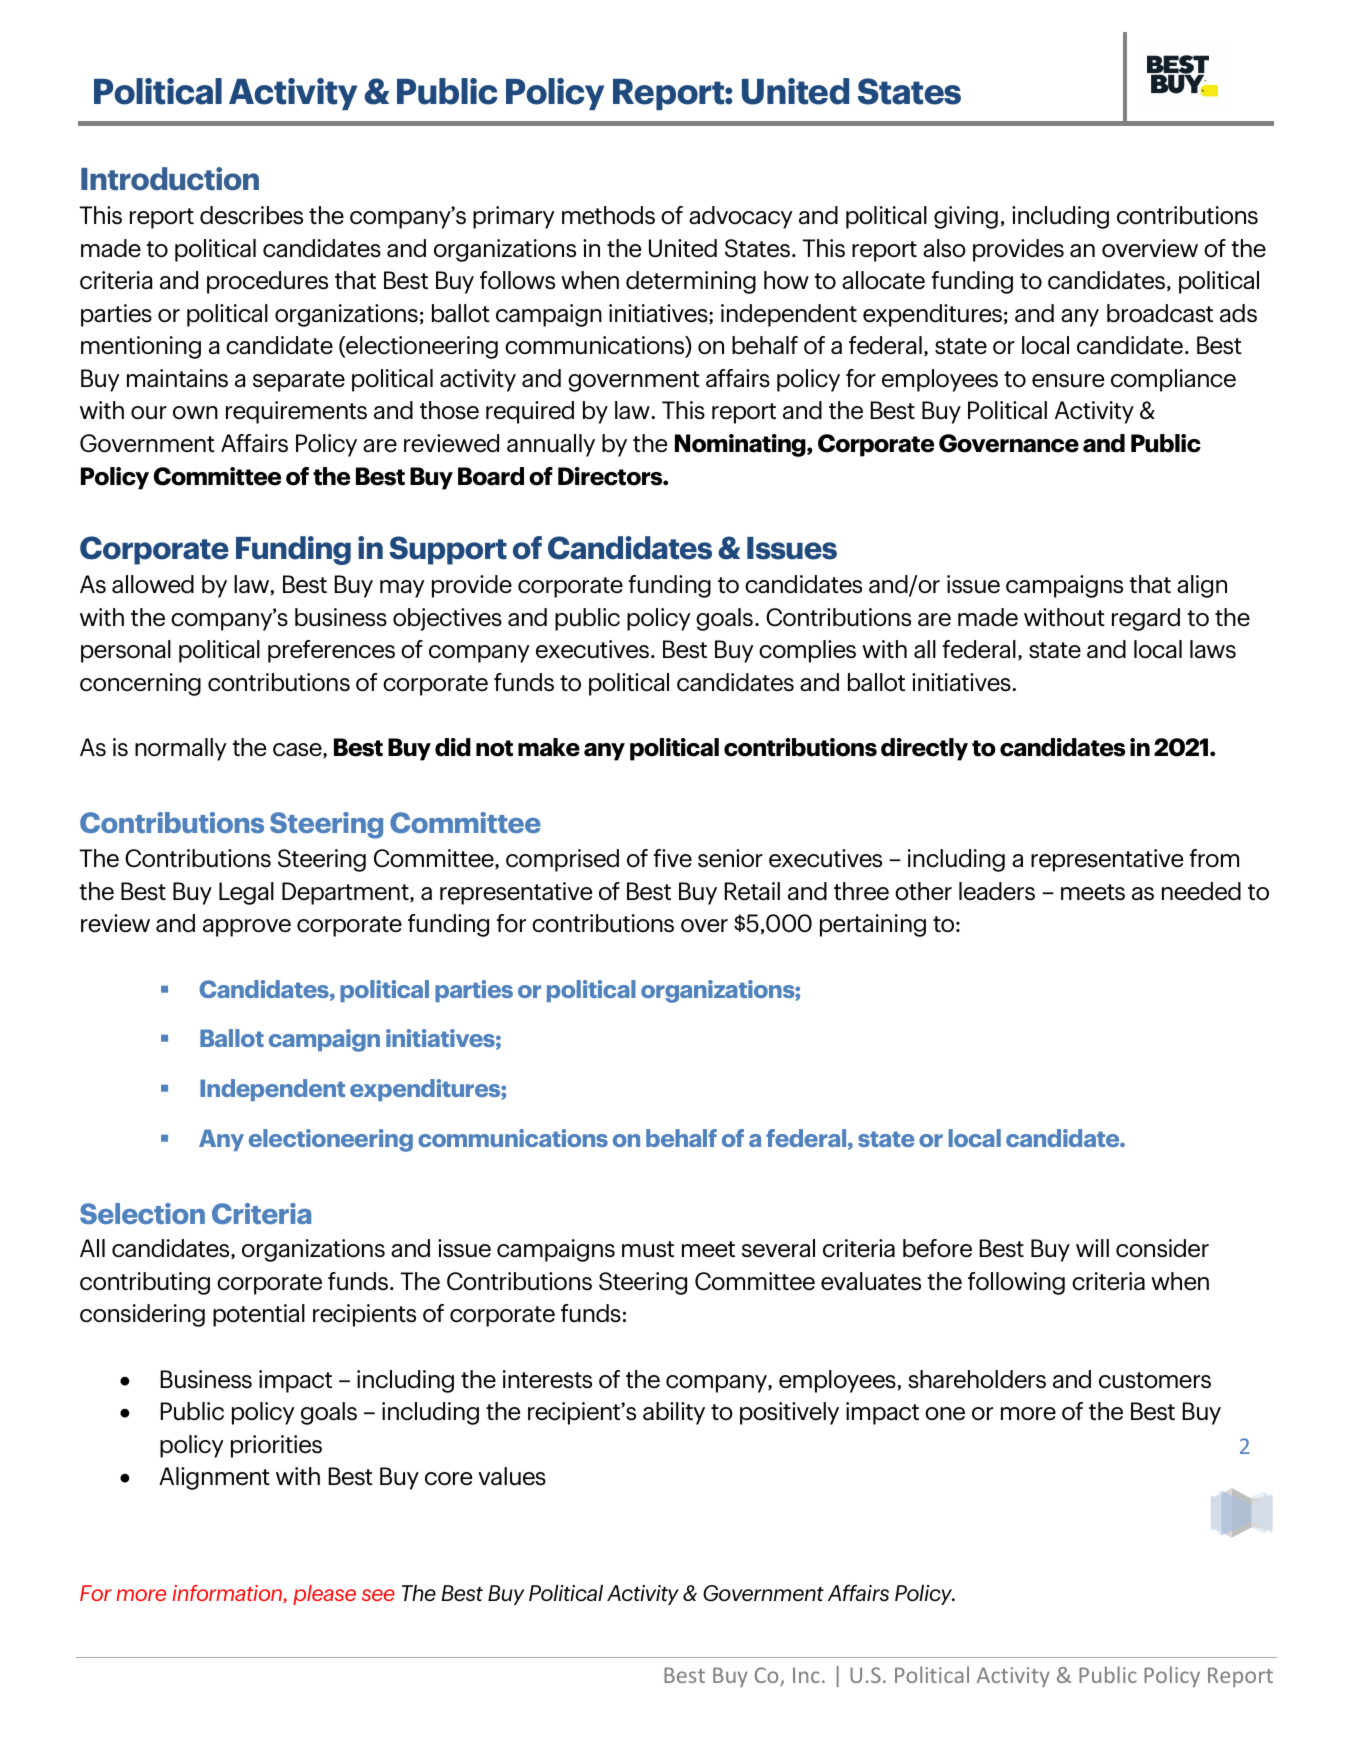 The height and width of the image is (1751, 1353). I want to click on giving, so click(966, 217).
